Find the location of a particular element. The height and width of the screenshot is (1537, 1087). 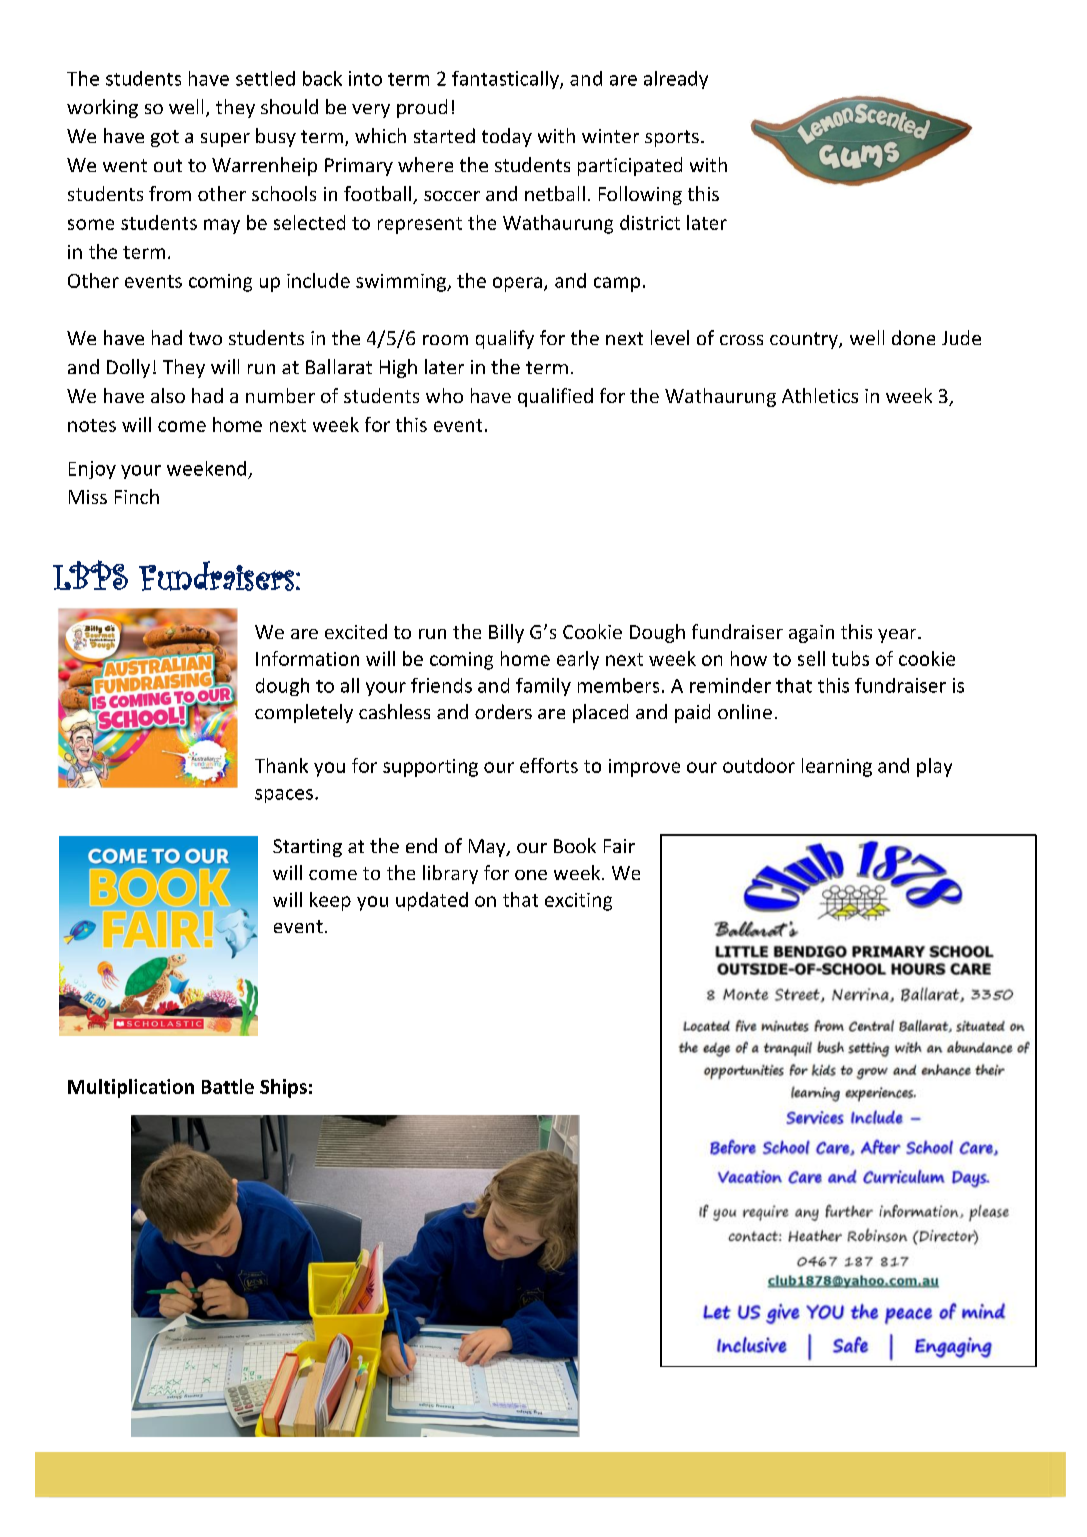

Battle is located at coordinates (228, 1086).
